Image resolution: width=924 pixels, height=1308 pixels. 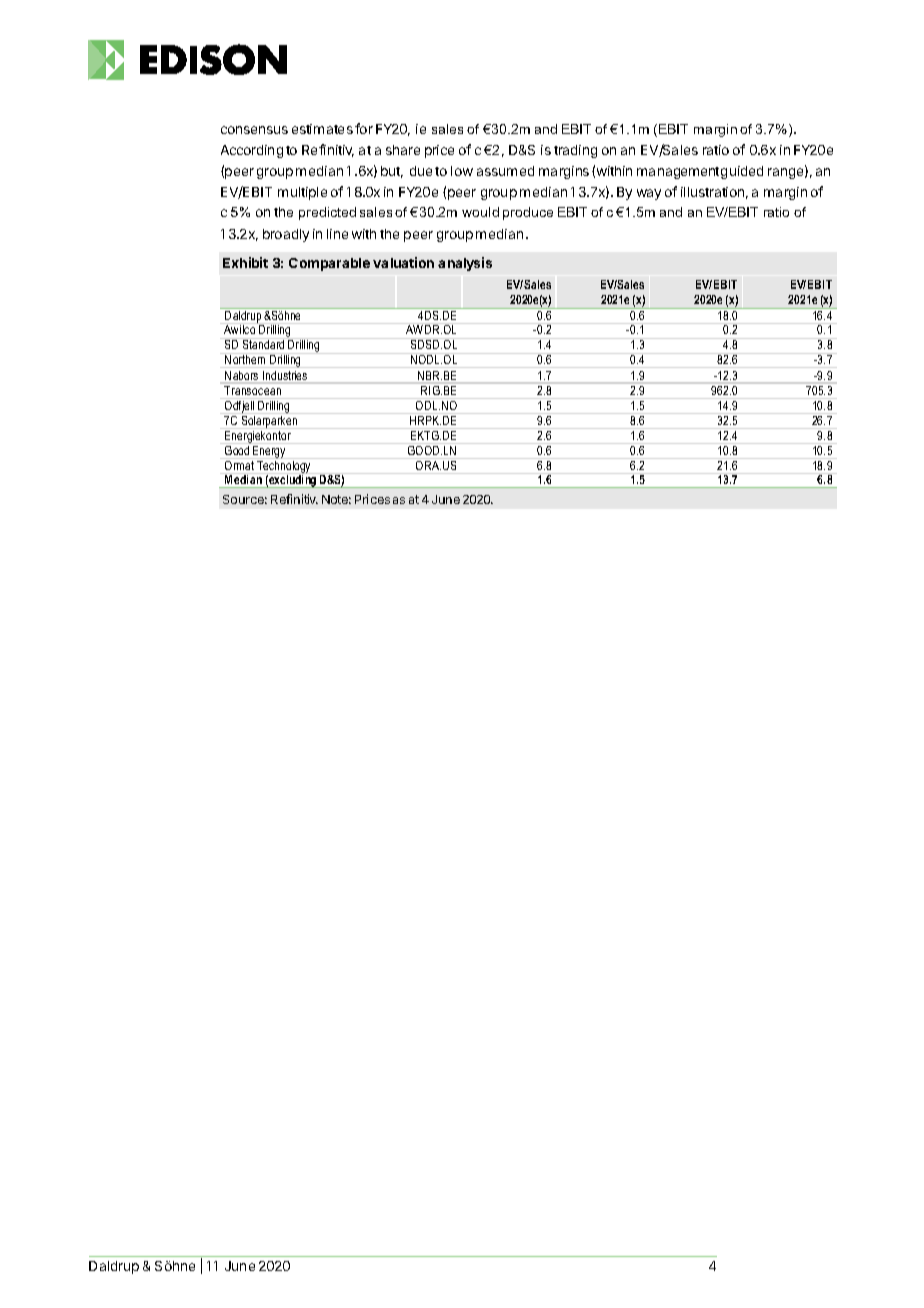 I want to click on way, so click(x=649, y=194).
